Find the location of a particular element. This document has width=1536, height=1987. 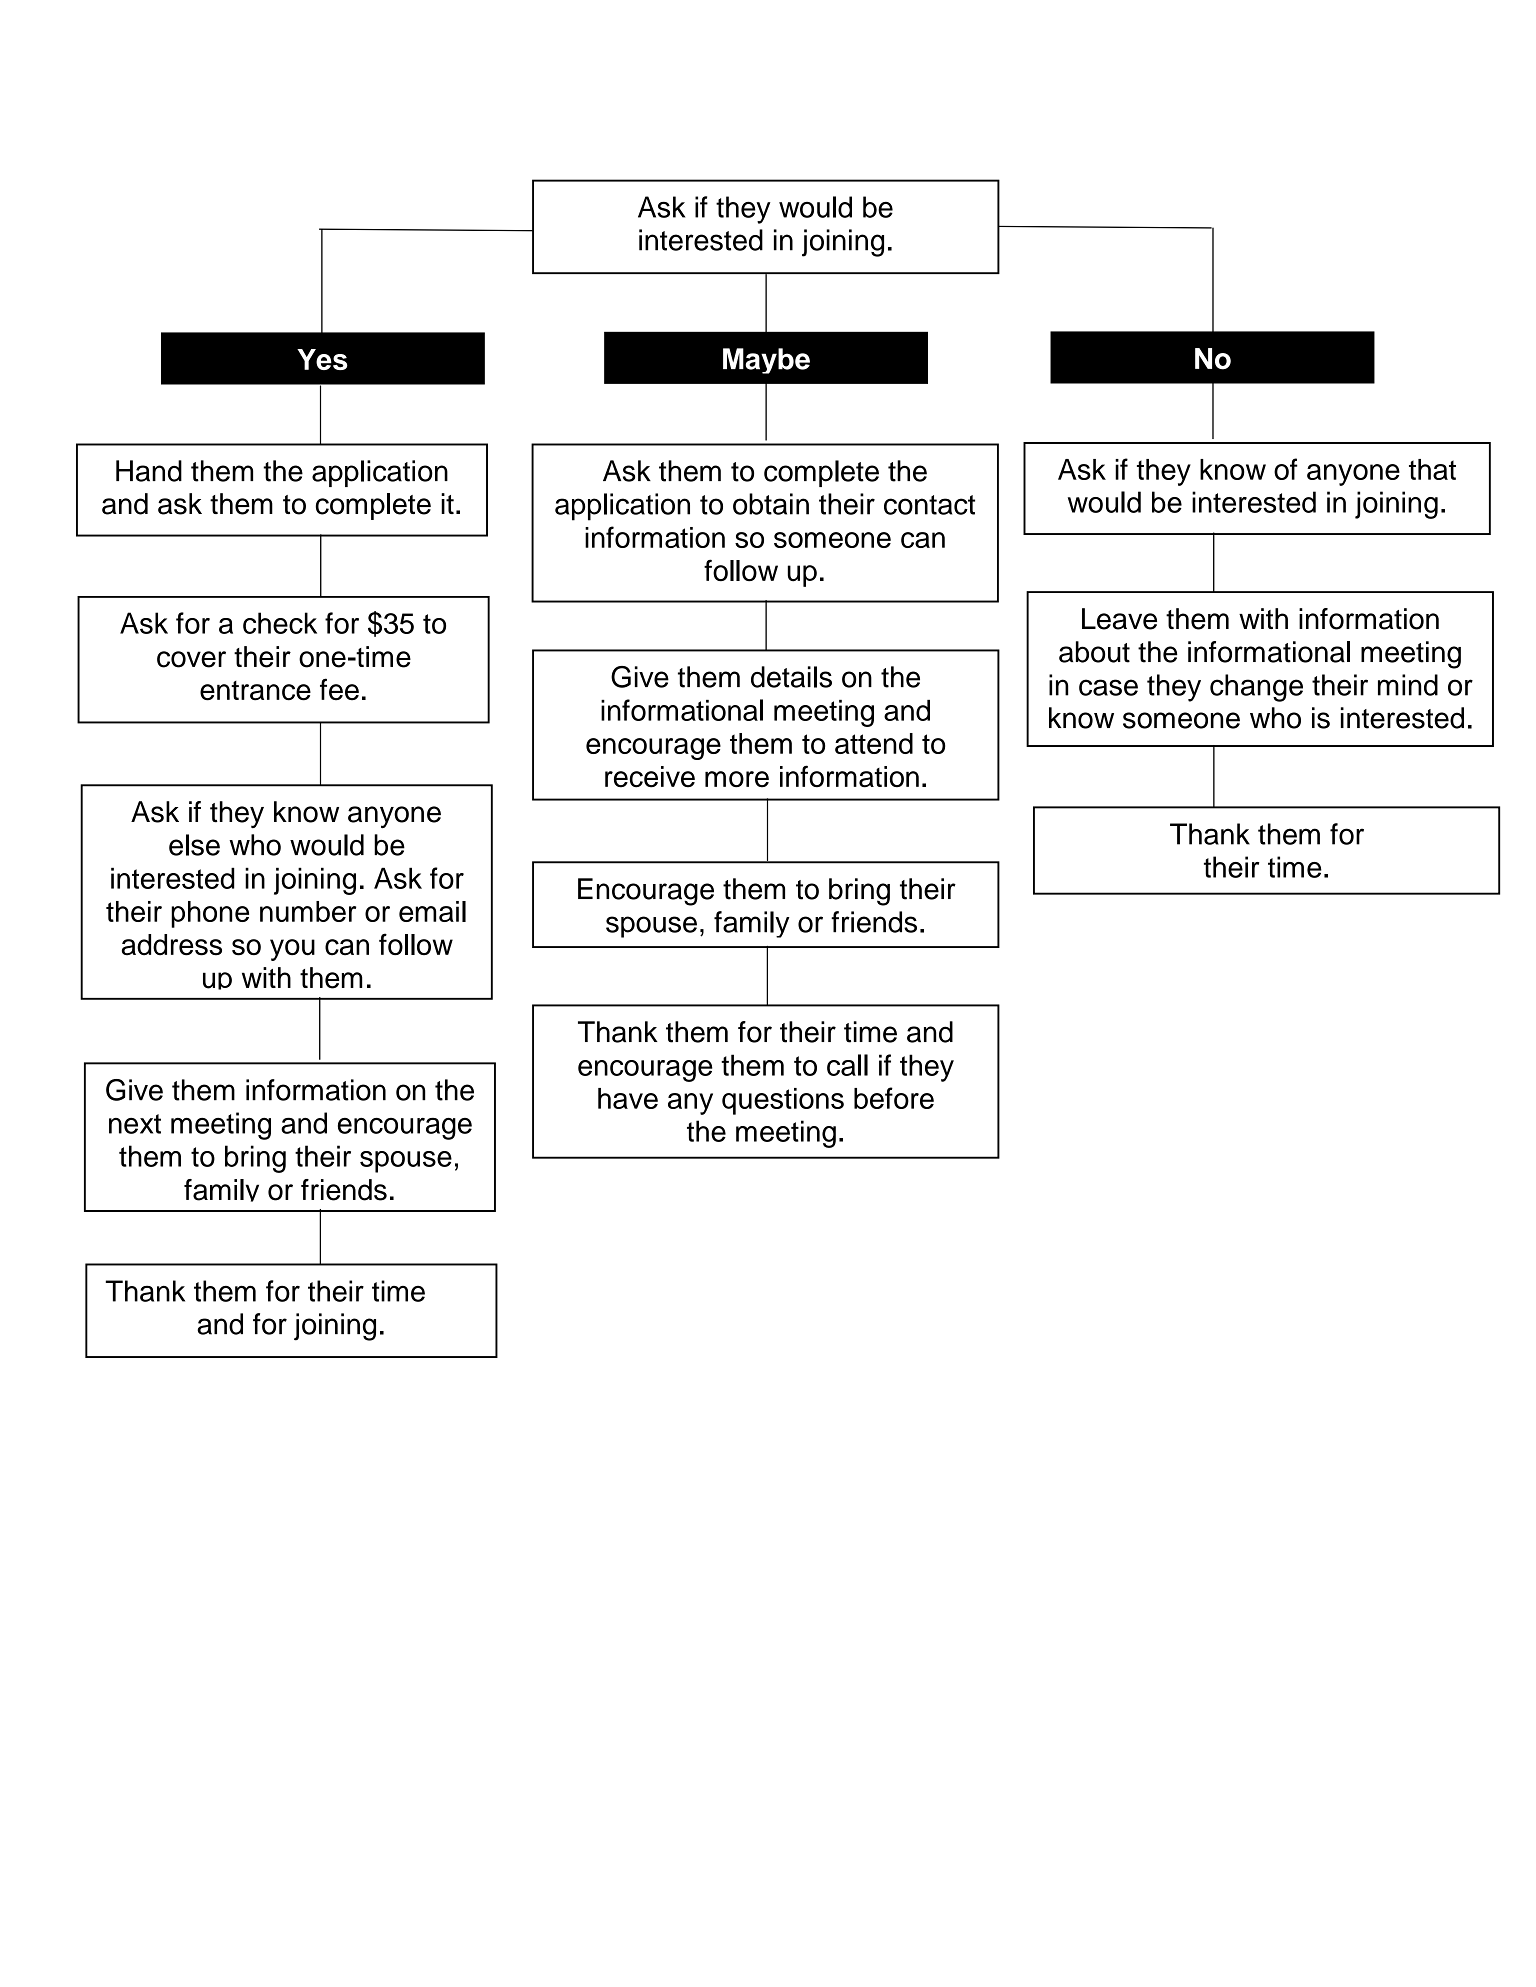

call is located at coordinates (847, 1065).
